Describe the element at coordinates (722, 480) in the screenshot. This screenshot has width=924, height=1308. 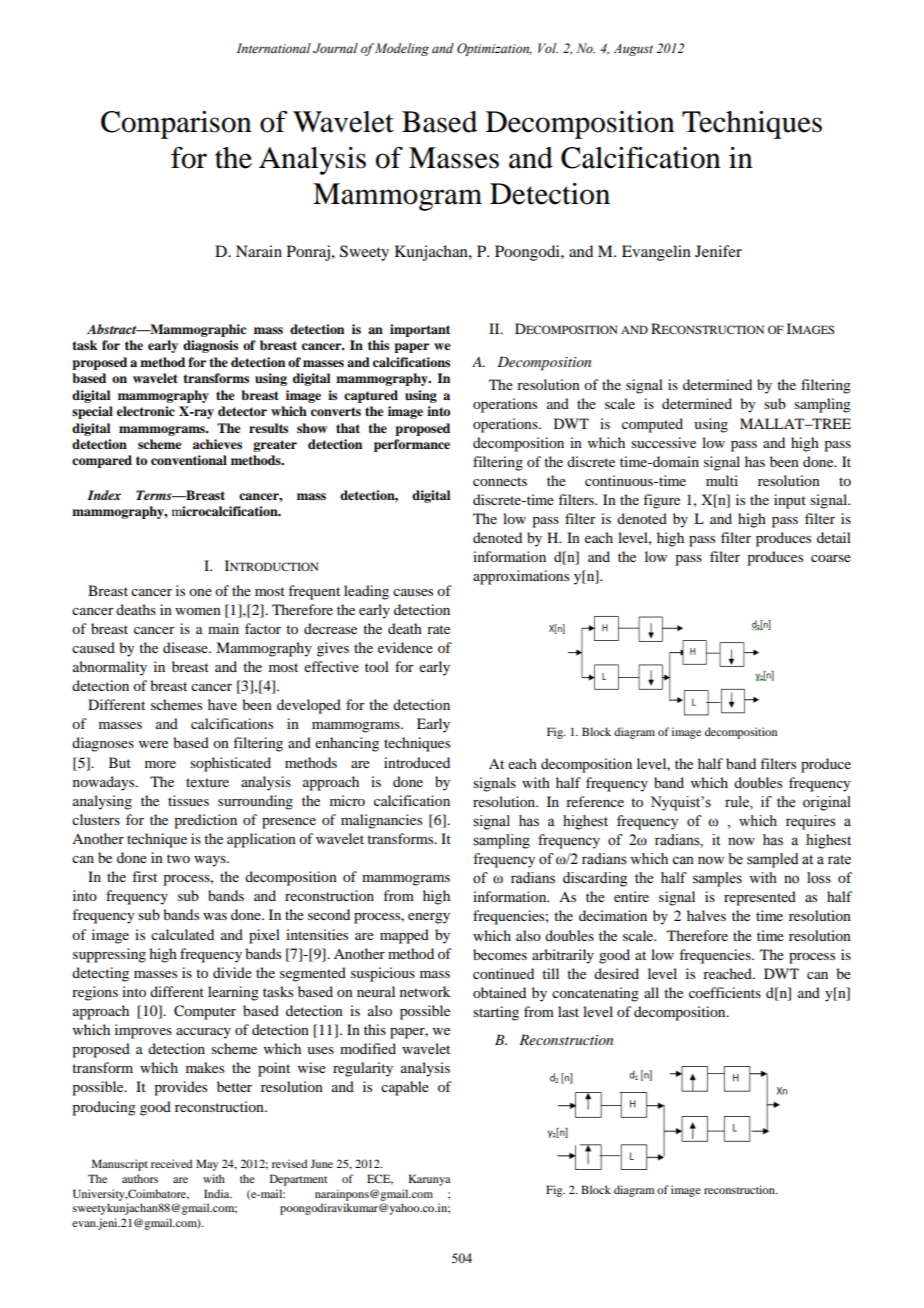
I see `multi` at that location.
